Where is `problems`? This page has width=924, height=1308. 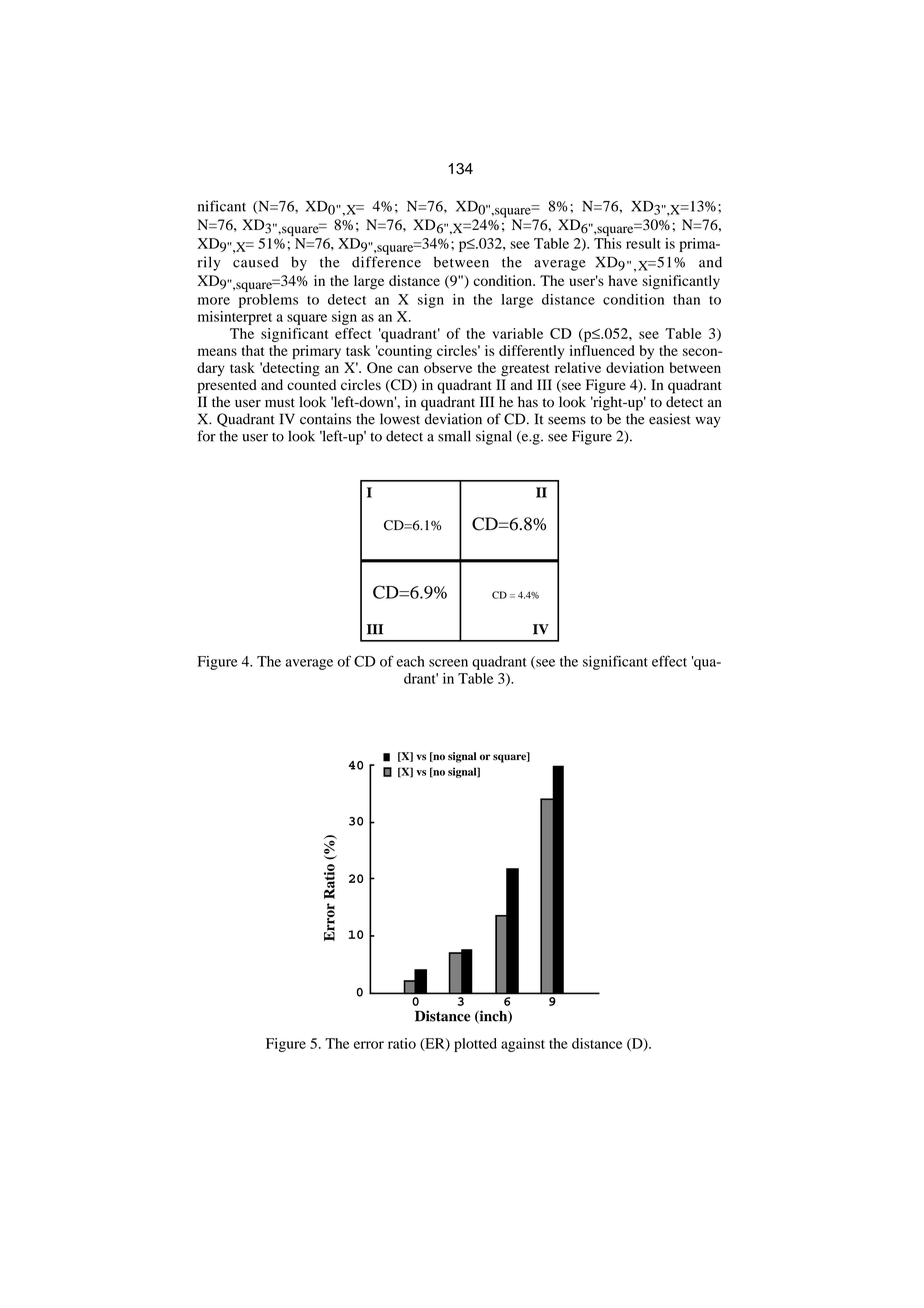 problems is located at coordinates (268, 299).
